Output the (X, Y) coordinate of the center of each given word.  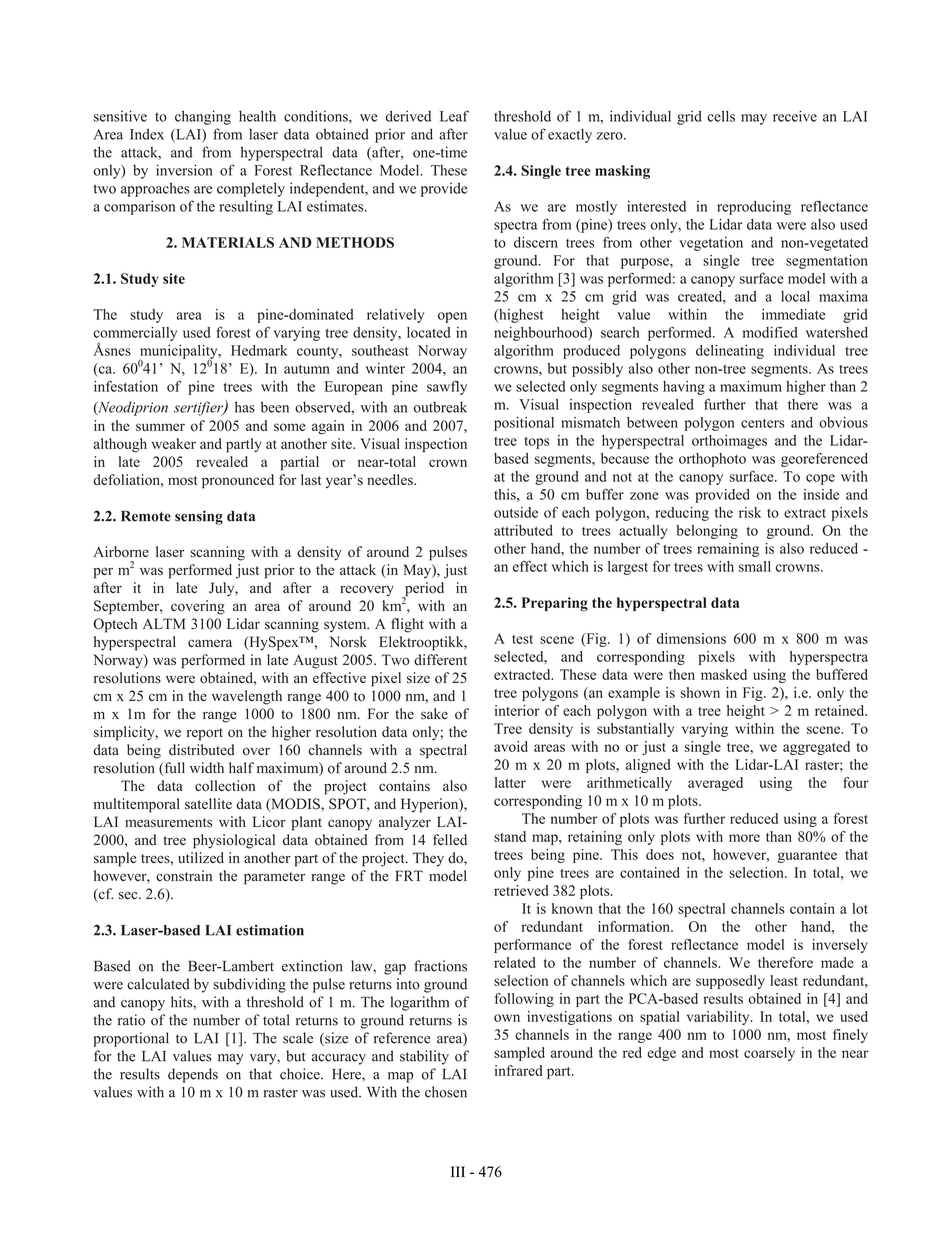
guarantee (807, 857)
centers (763, 423)
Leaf (454, 116)
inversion (184, 170)
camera (210, 643)
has (245, 407)
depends (193, 1075)
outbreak (440, 407)
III (458, 1171)
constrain (184, 876)
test (522, 639)
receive (795, 116)
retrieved (521, 890)
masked (724, 674)
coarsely (769, 1054)
